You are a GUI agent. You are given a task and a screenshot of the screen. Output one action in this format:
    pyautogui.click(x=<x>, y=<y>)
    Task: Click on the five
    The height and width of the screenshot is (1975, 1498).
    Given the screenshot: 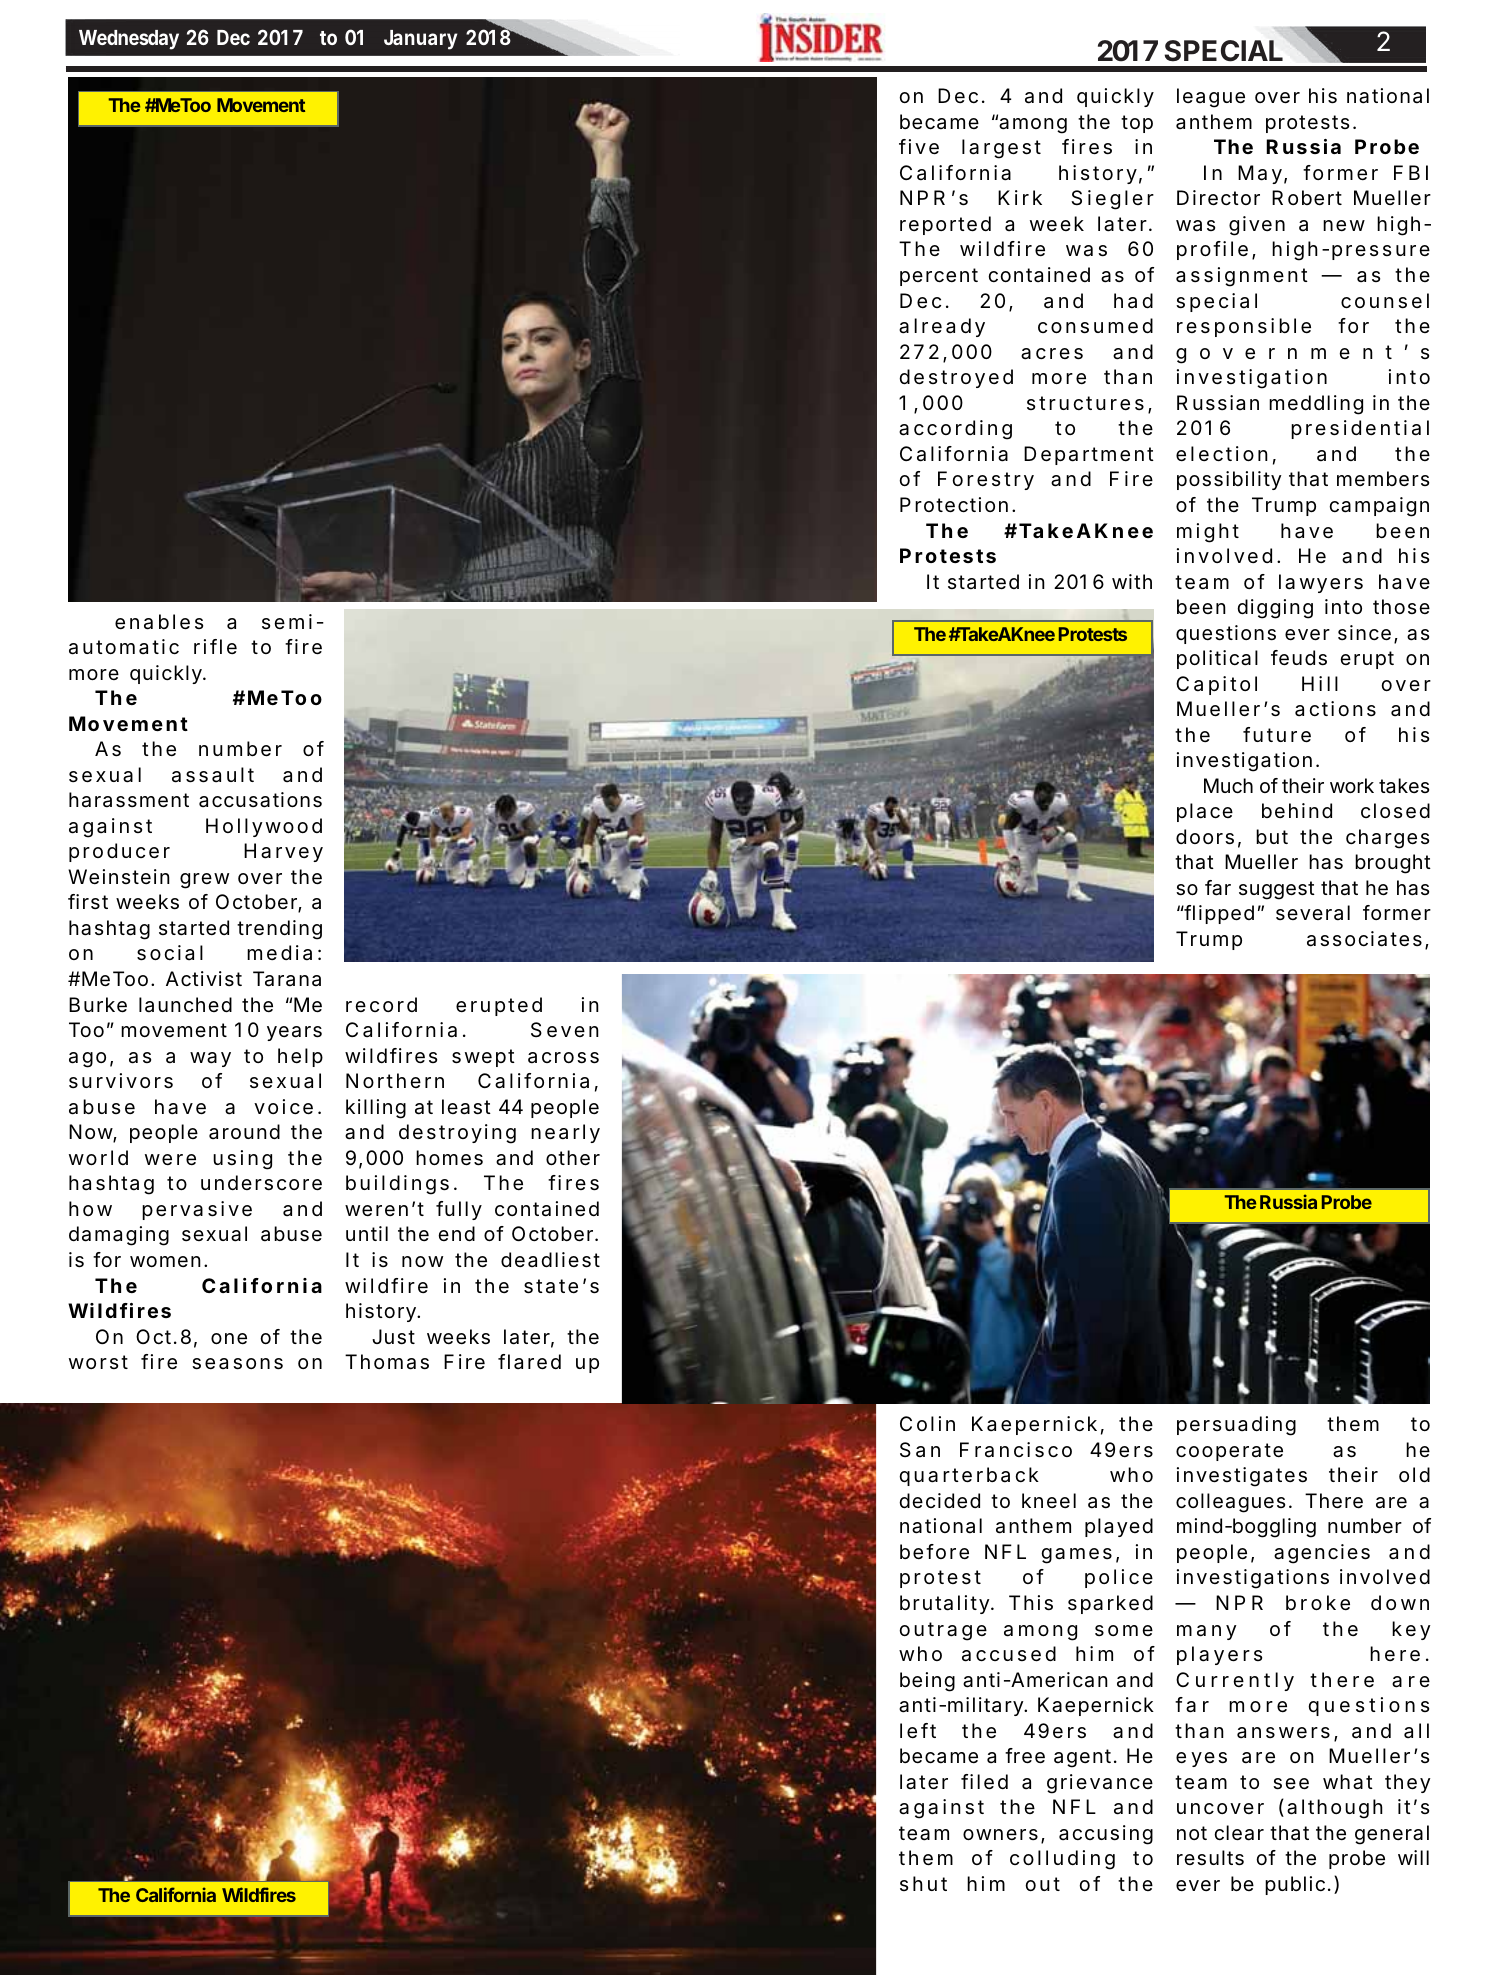 What is the action you would take?
    pyautogui.click(x=919, y=147)
